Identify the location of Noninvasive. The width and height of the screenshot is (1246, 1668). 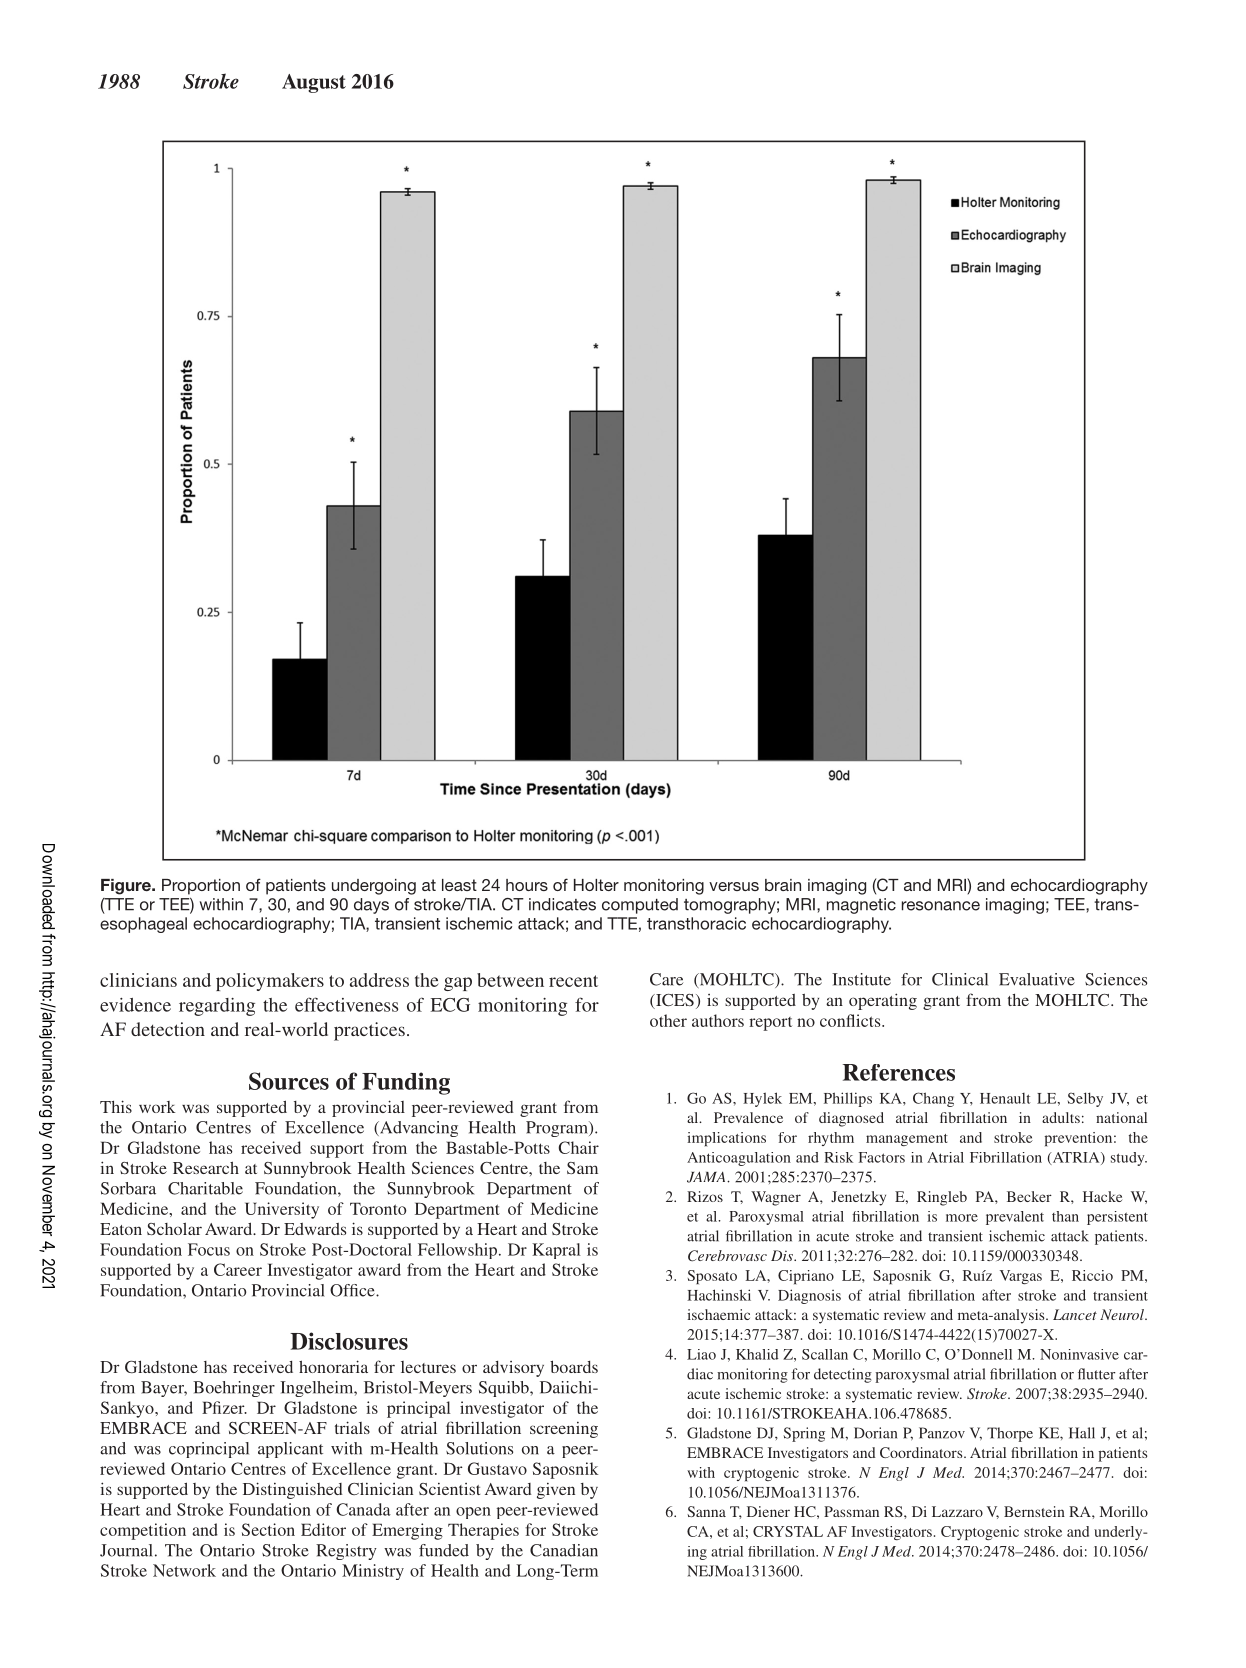
(1079, 1354).
